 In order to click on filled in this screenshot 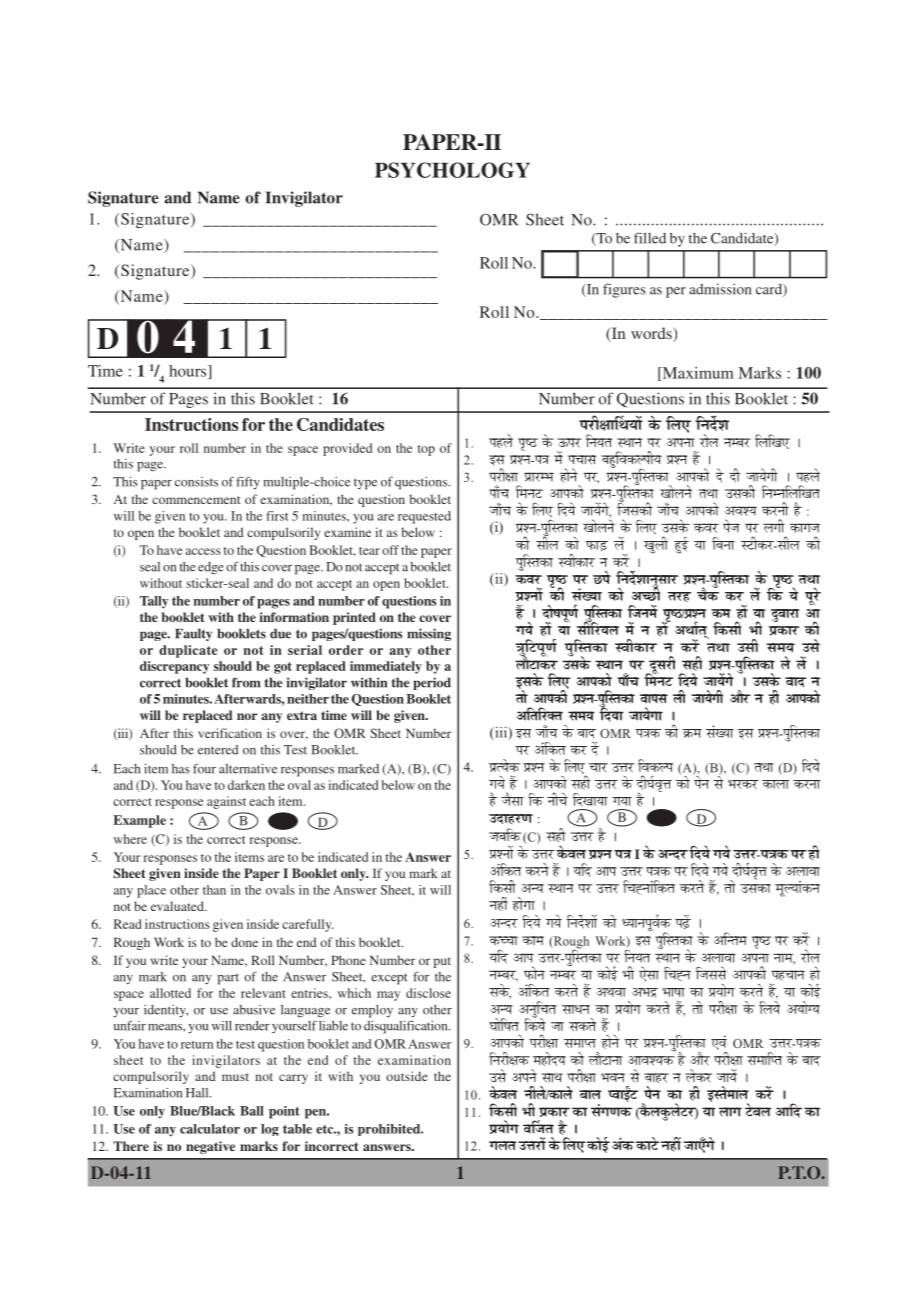, I will do `click(650, 238)`.
